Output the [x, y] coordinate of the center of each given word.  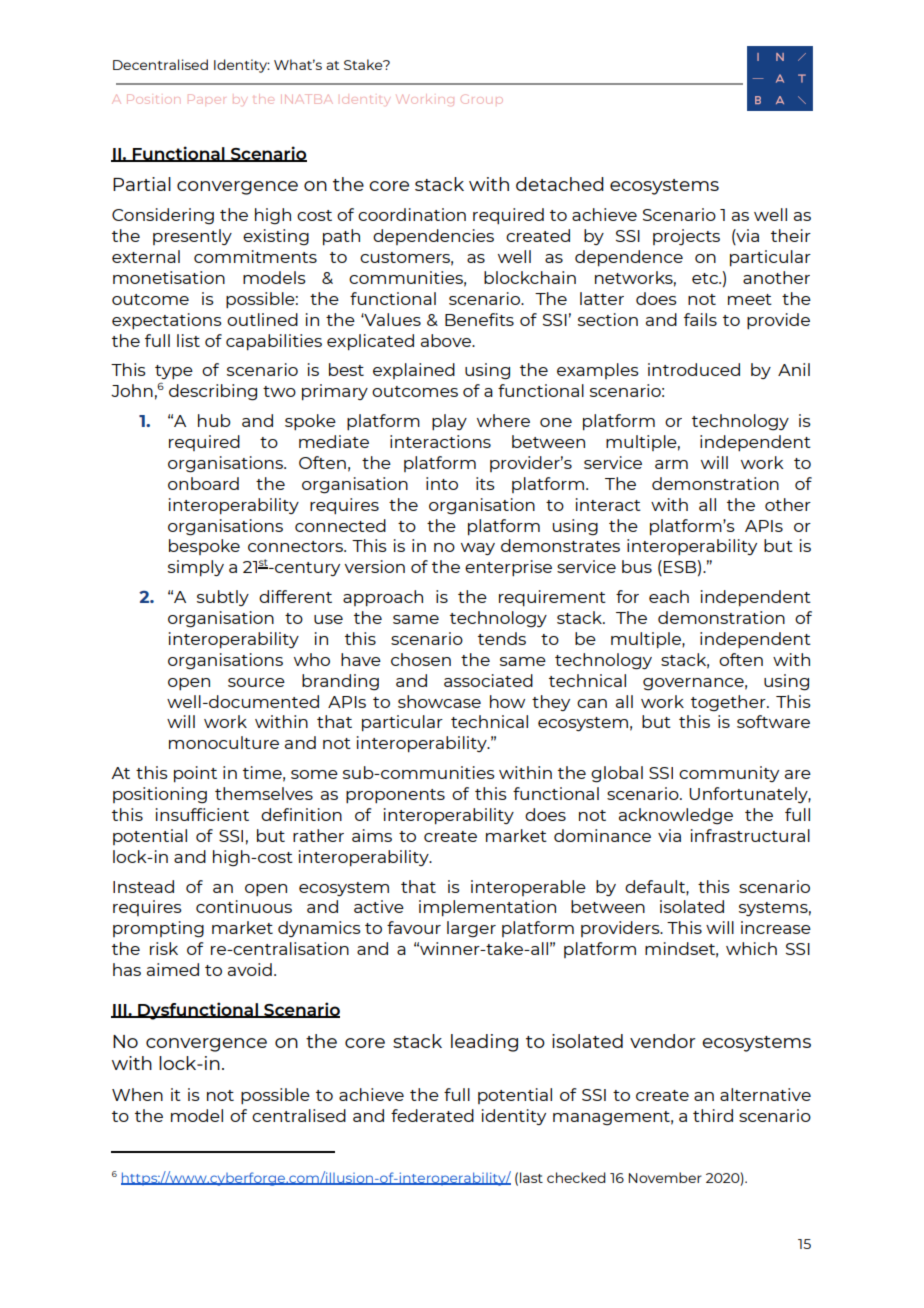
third [713, 1115]
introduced [694, 369]
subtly [223, 598]
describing [213, 392]
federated [432, 1115]
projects [686, 237]
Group [482, 99]
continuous [244, 906]
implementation [487, 908]
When [137, 1094]
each [669, 596]
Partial [142, 184]
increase [776, 927]
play [449, 422]
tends [502, 638]
